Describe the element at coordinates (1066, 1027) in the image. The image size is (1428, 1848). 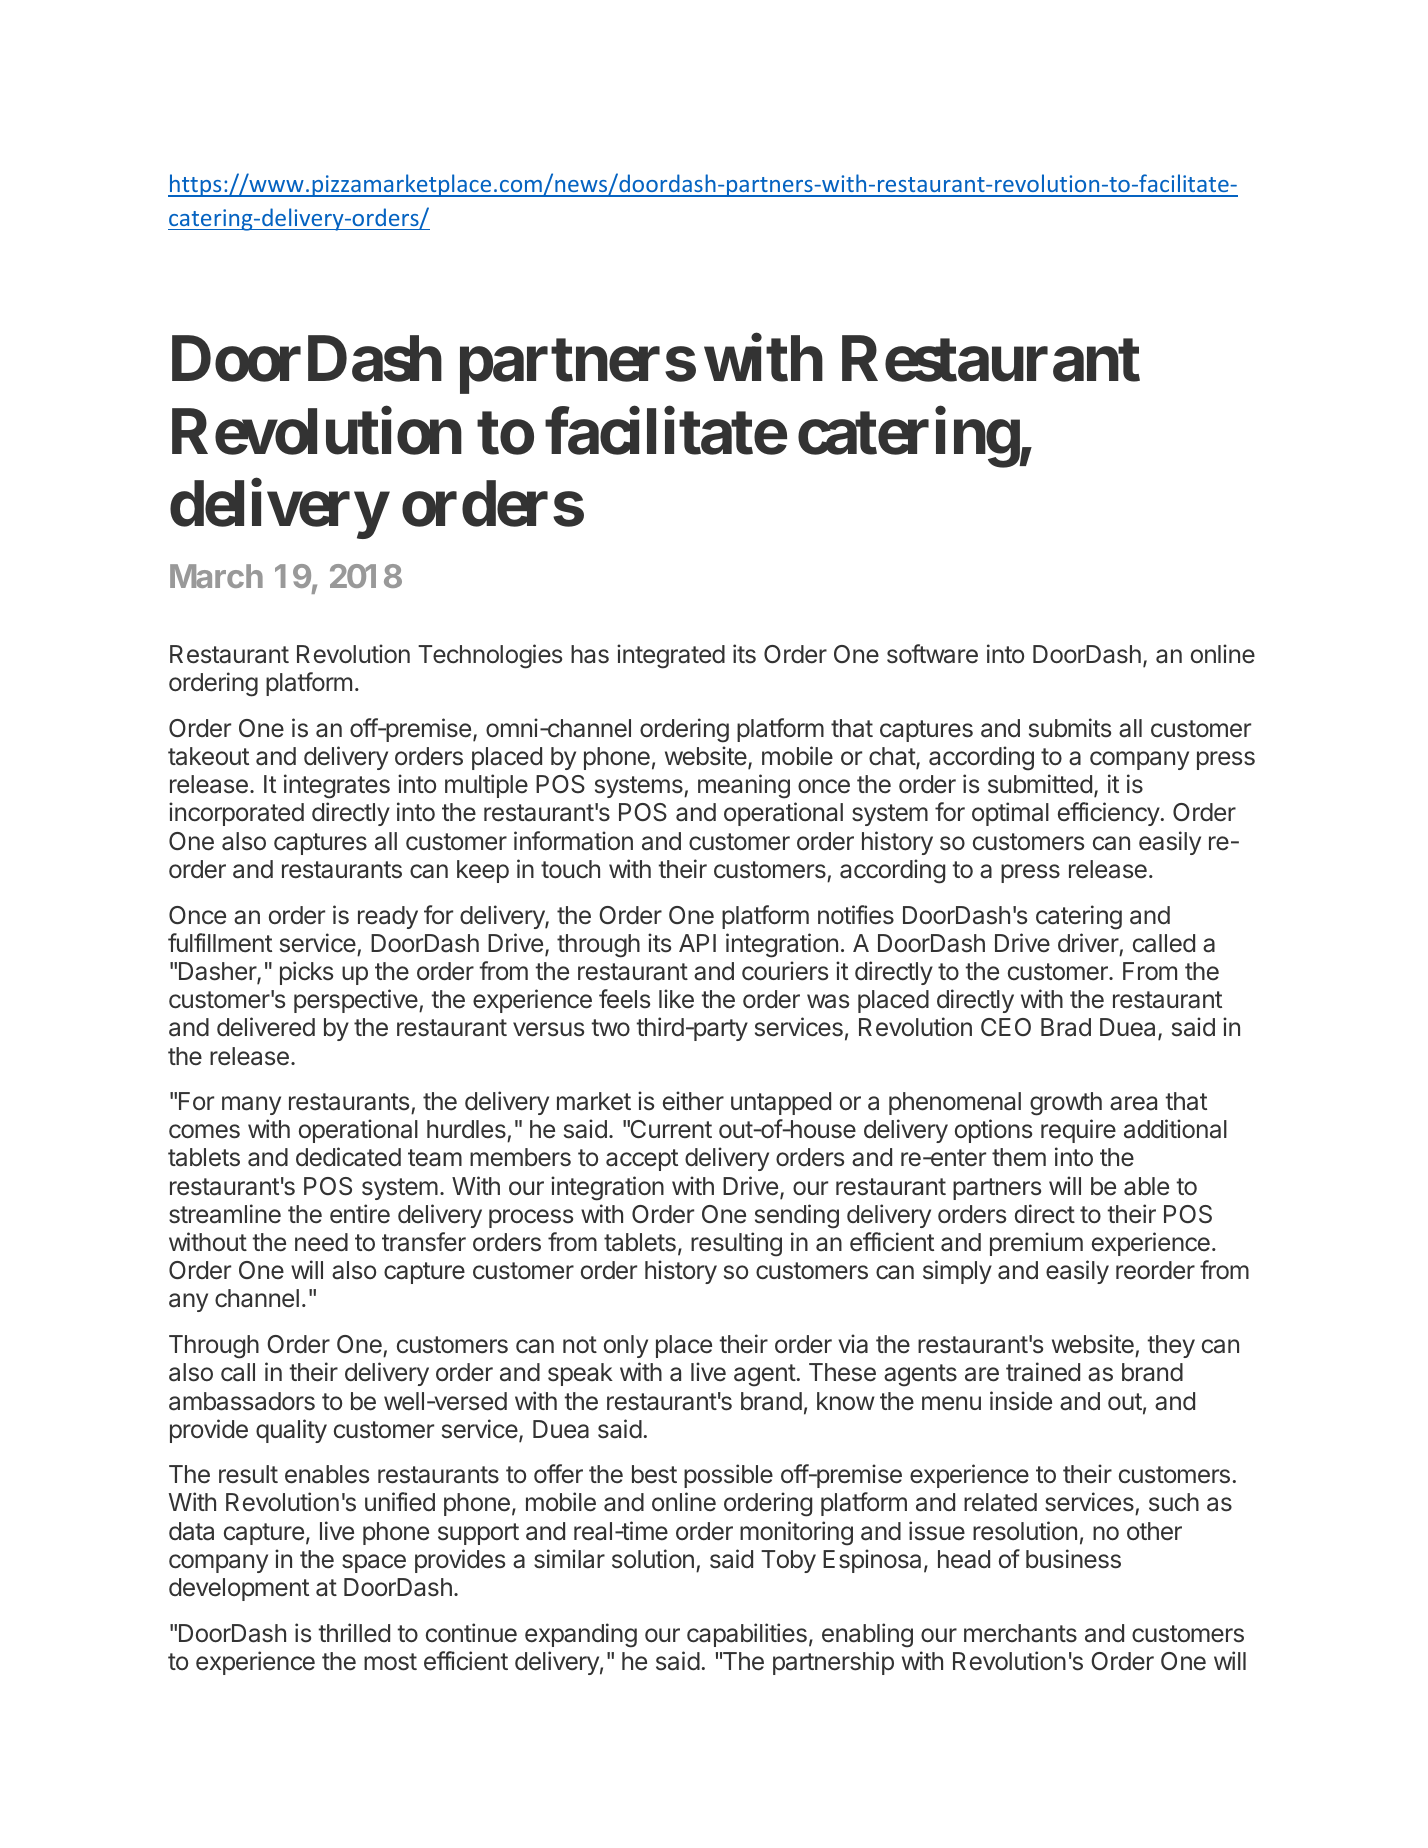
I see `Brad` at that location.
